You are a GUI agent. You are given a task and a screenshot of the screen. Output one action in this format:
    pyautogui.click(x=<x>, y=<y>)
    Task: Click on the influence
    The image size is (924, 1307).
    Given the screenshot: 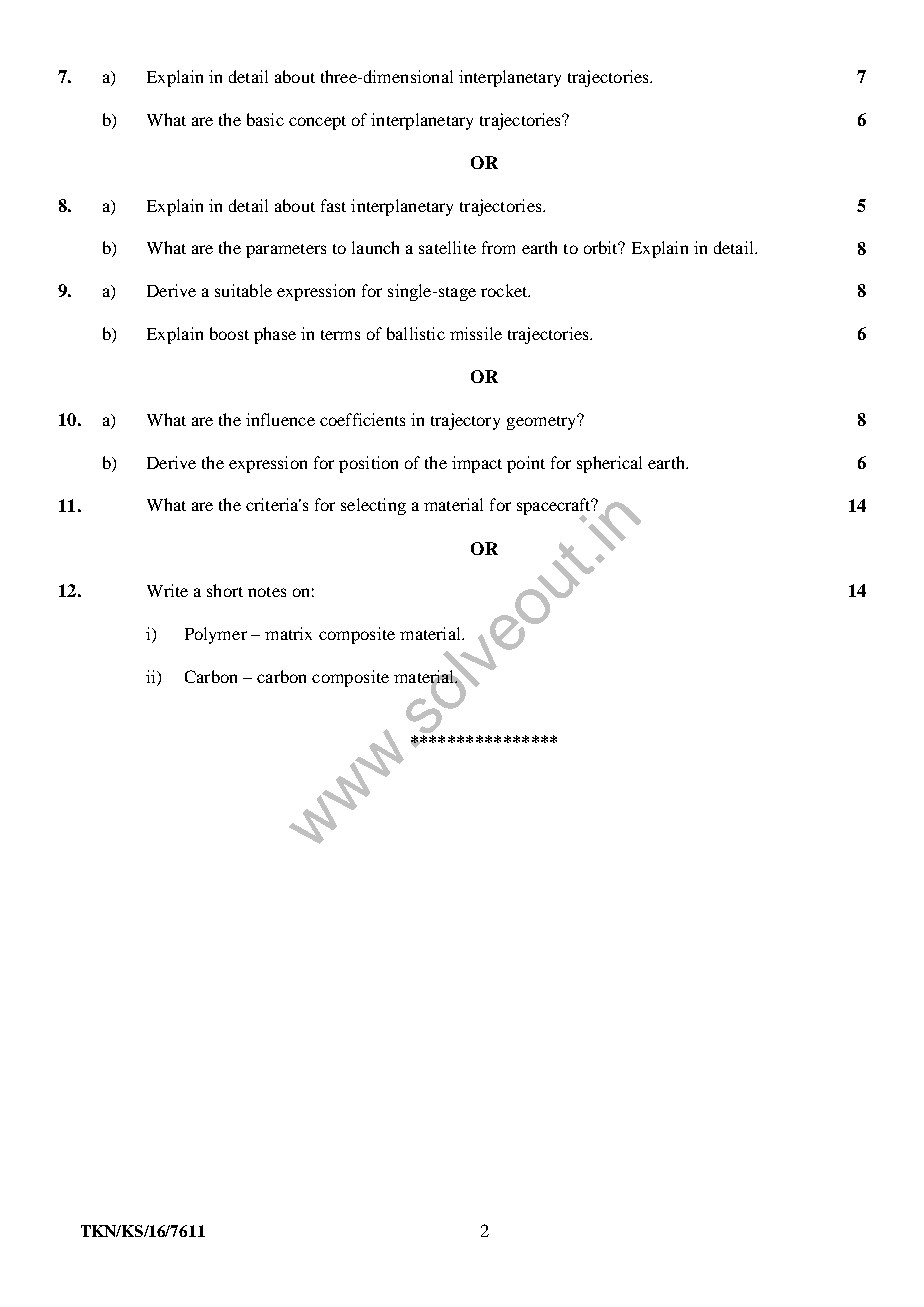 What is the action you would take?
    pyautogui.click(x=280, y=419)
